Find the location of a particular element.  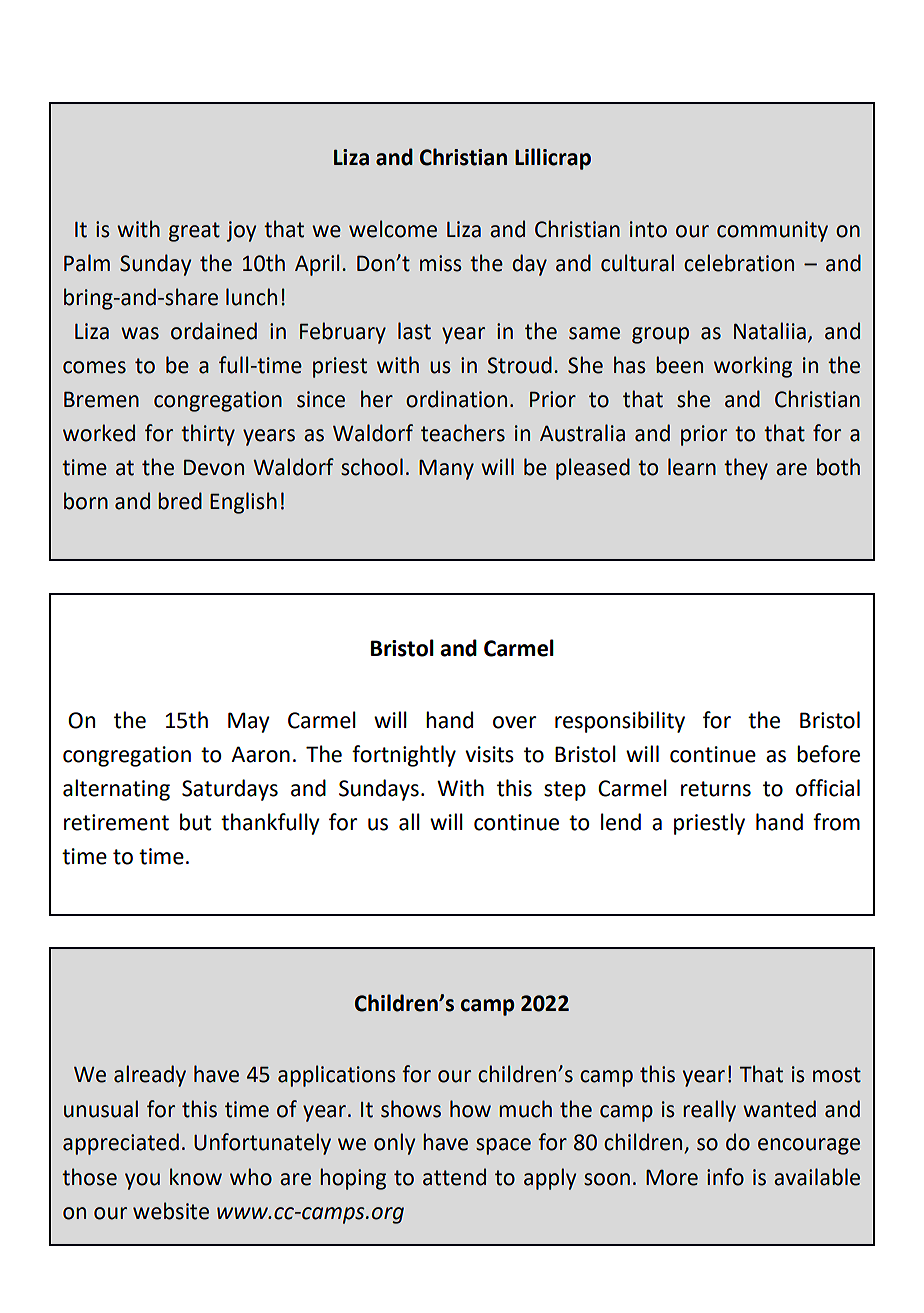

attend is located at coordinates (454, 1177).
